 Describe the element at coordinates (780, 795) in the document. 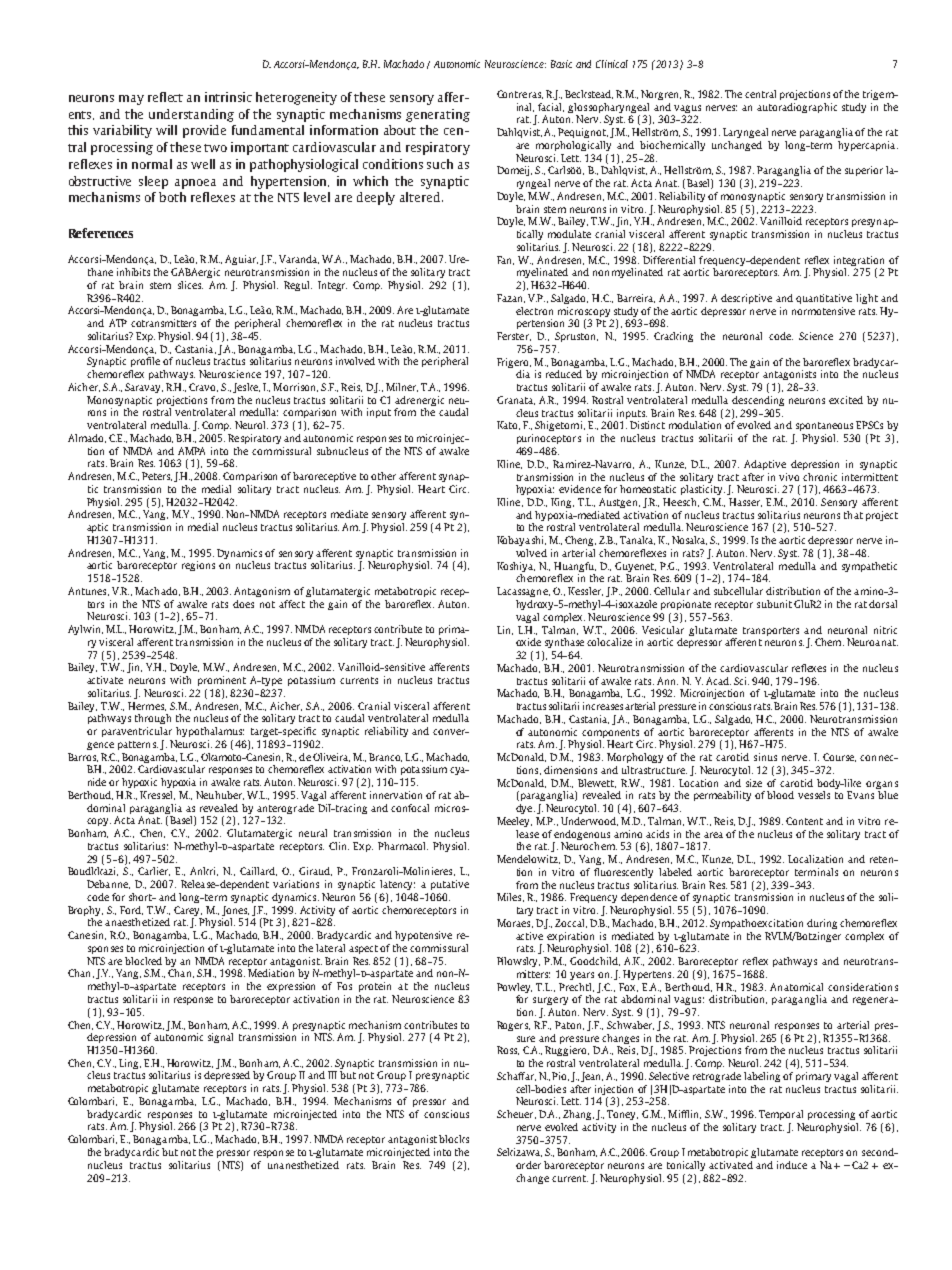

I see `blood` at that location.
